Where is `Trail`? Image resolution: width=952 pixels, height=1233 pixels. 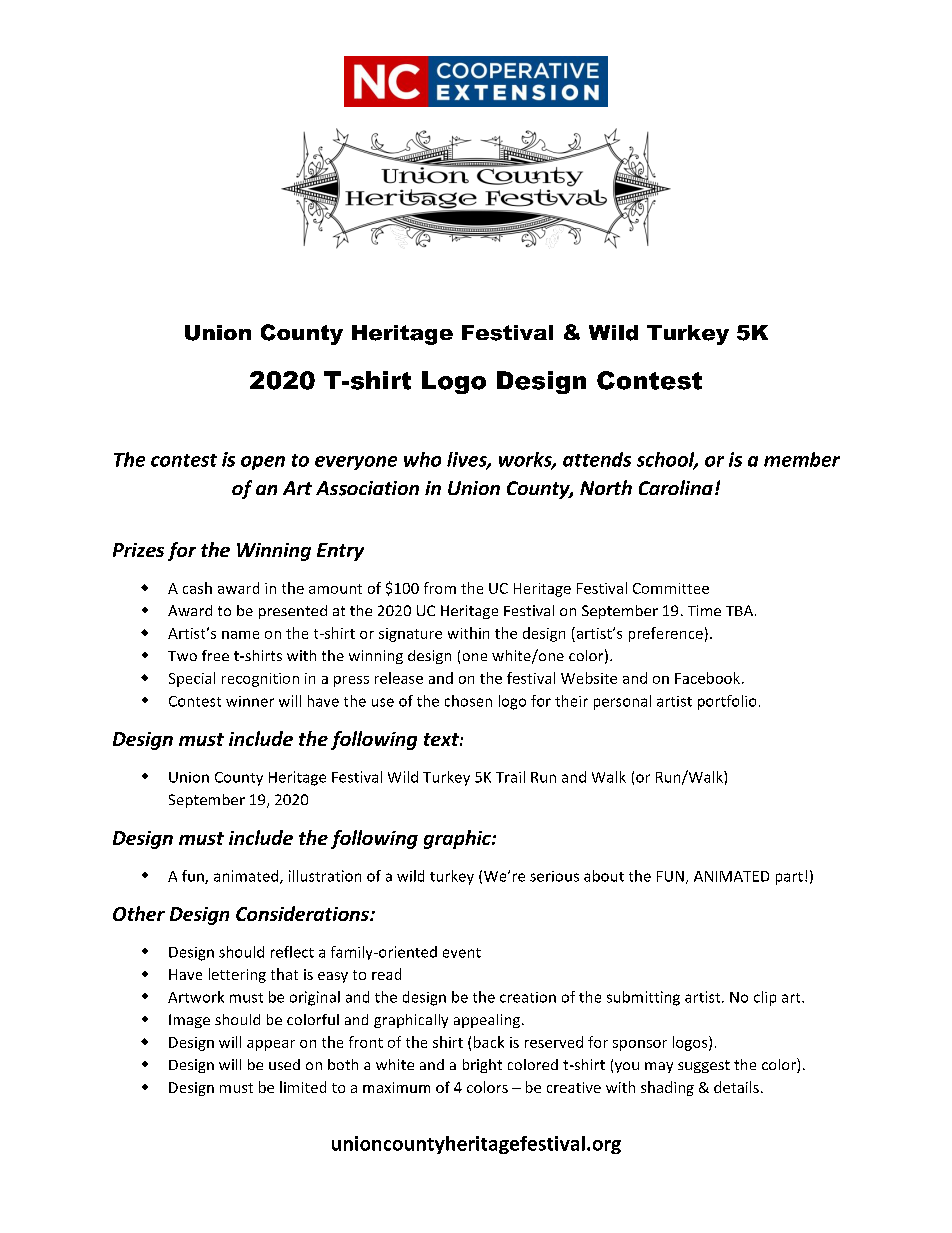 Trail is located at coordinates (510, 777).
